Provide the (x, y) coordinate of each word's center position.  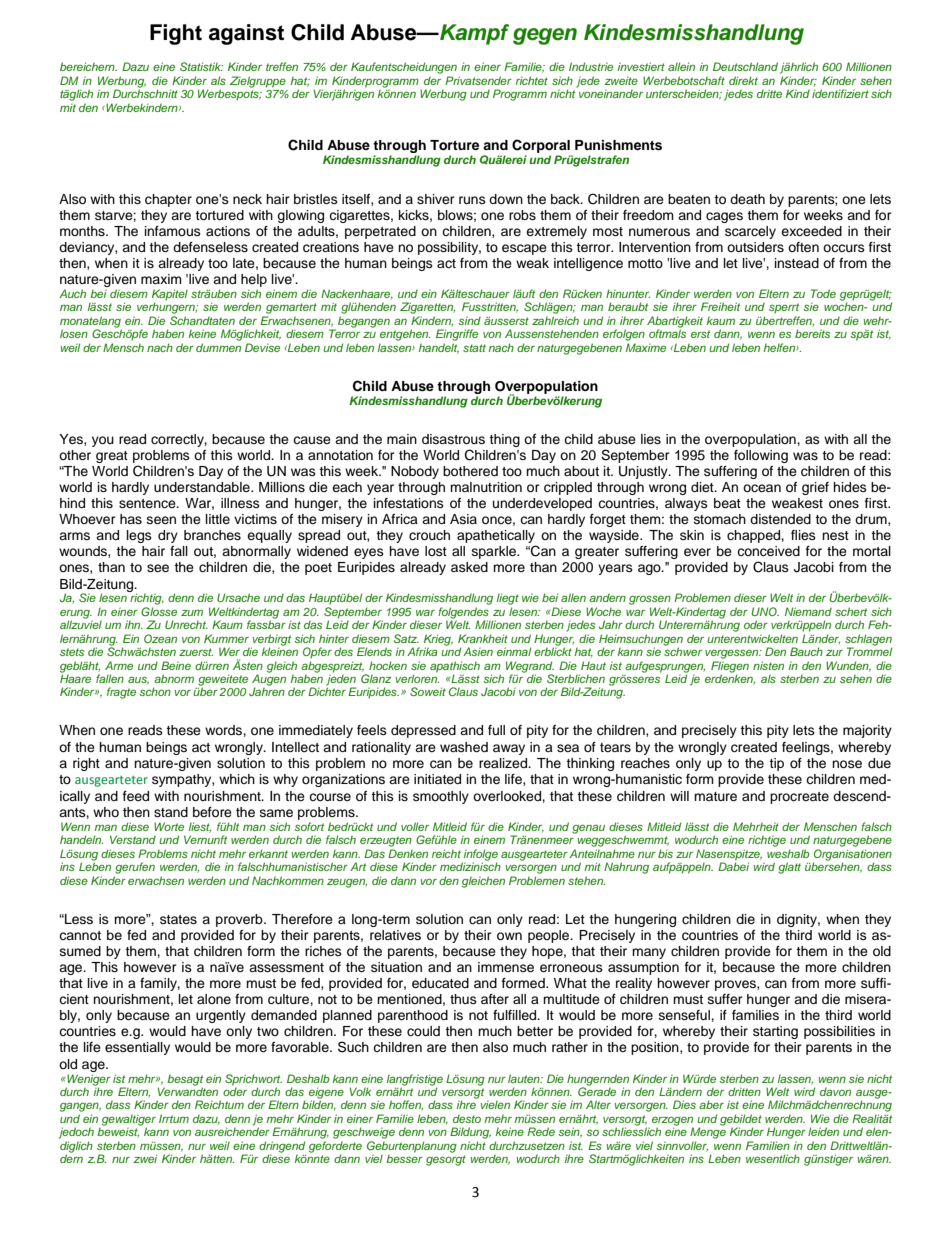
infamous (173, 231)
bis (665, 853)
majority (867, 731)
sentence (148, 503)
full (496, 730)
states (178, 919)
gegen (545, 36)
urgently (221, 1016)
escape (524, 249)
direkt (743, 80)
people (550, 936)
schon (155, 691)
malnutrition (486, 487)
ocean (762, 488)
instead (797, 263)
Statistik (201, 66)
